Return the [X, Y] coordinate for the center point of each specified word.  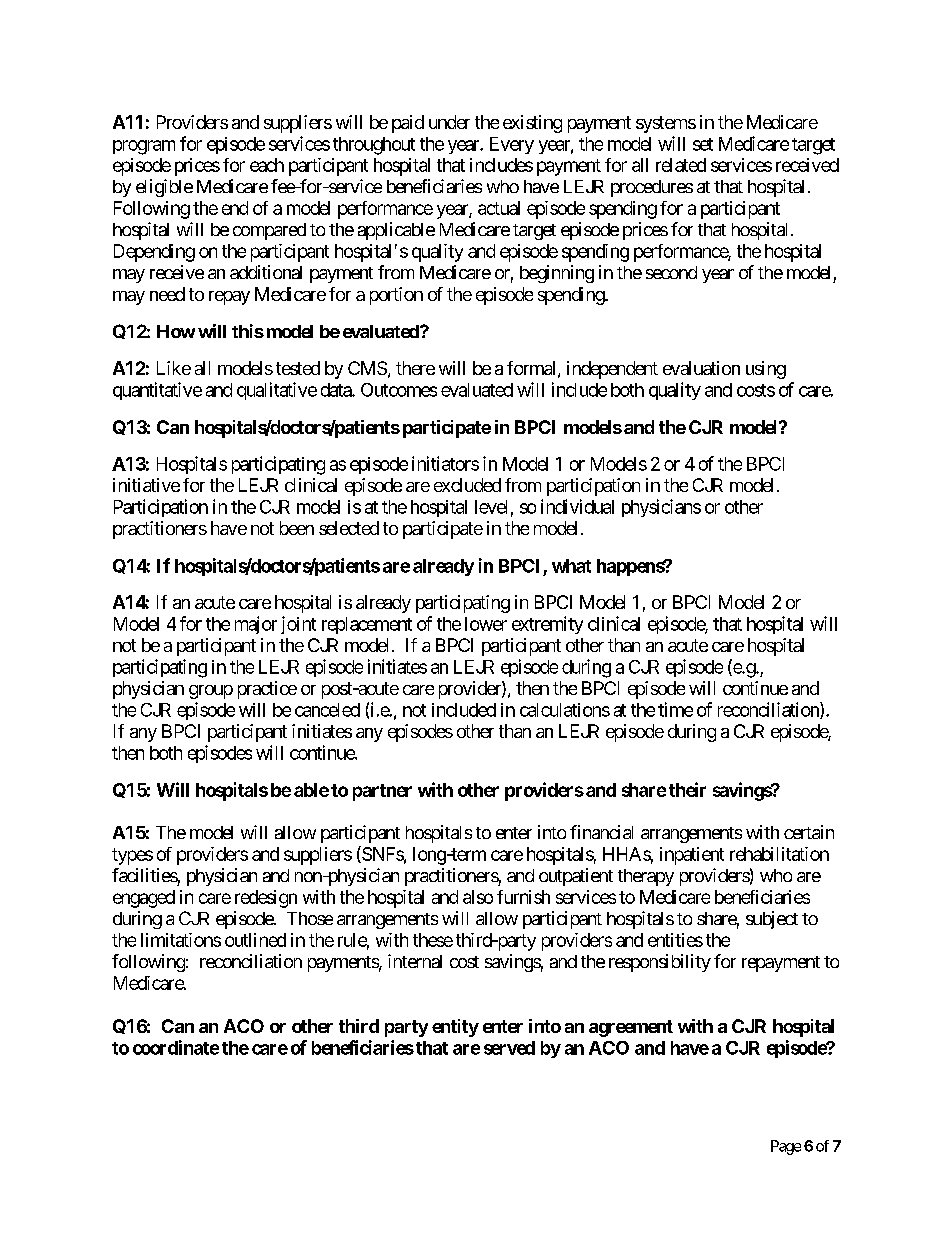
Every [512, 145]
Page [786, 1147]
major [256, 625]
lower [486, 624]
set [703, 144]
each [267, 165]
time [675, 709]
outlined [255, 940]
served [509, 1048]
